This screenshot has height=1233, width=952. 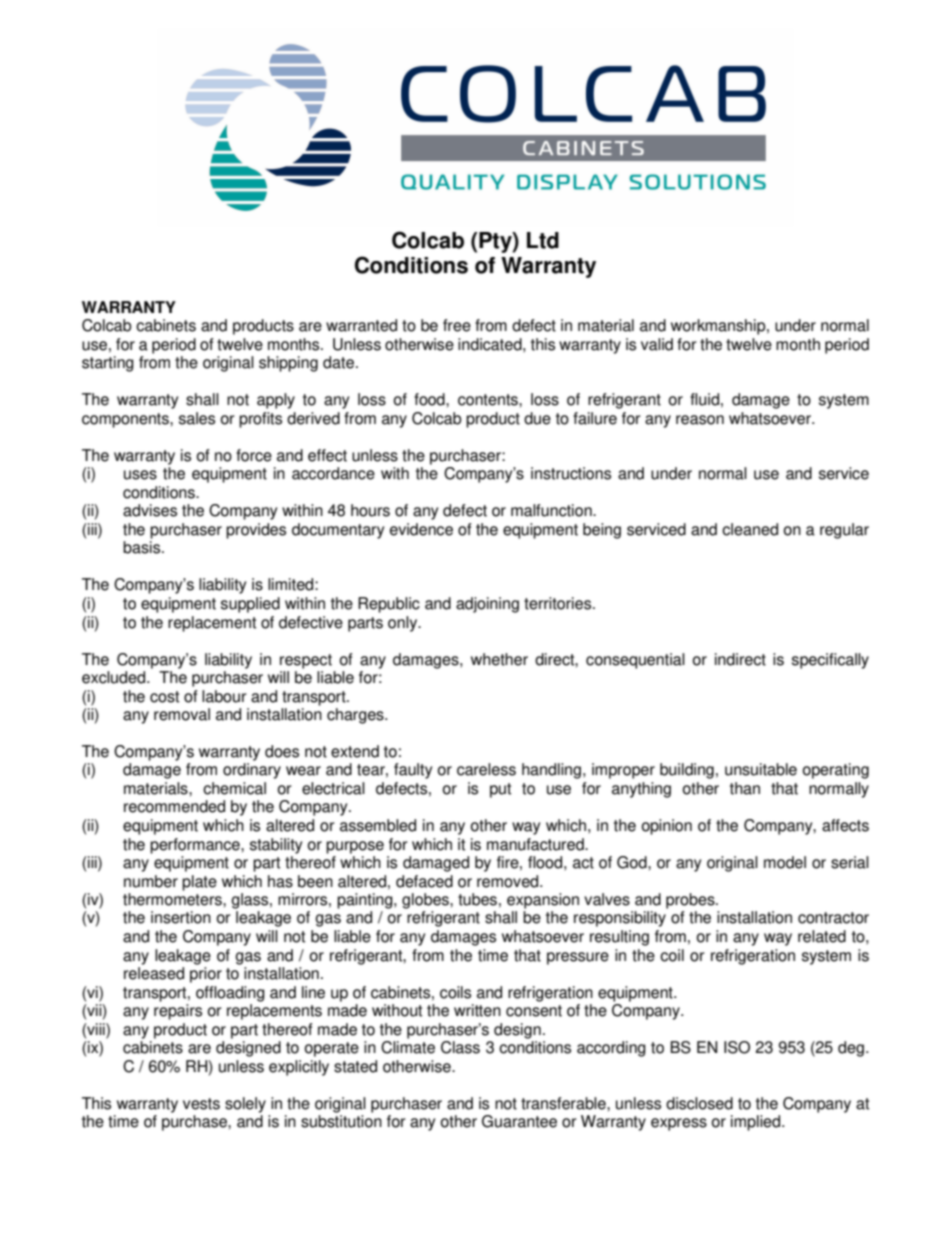 What do you see at coordinates (830, 661) in the screenshot?
I see `specifically` at bounding box center [830, 661].
